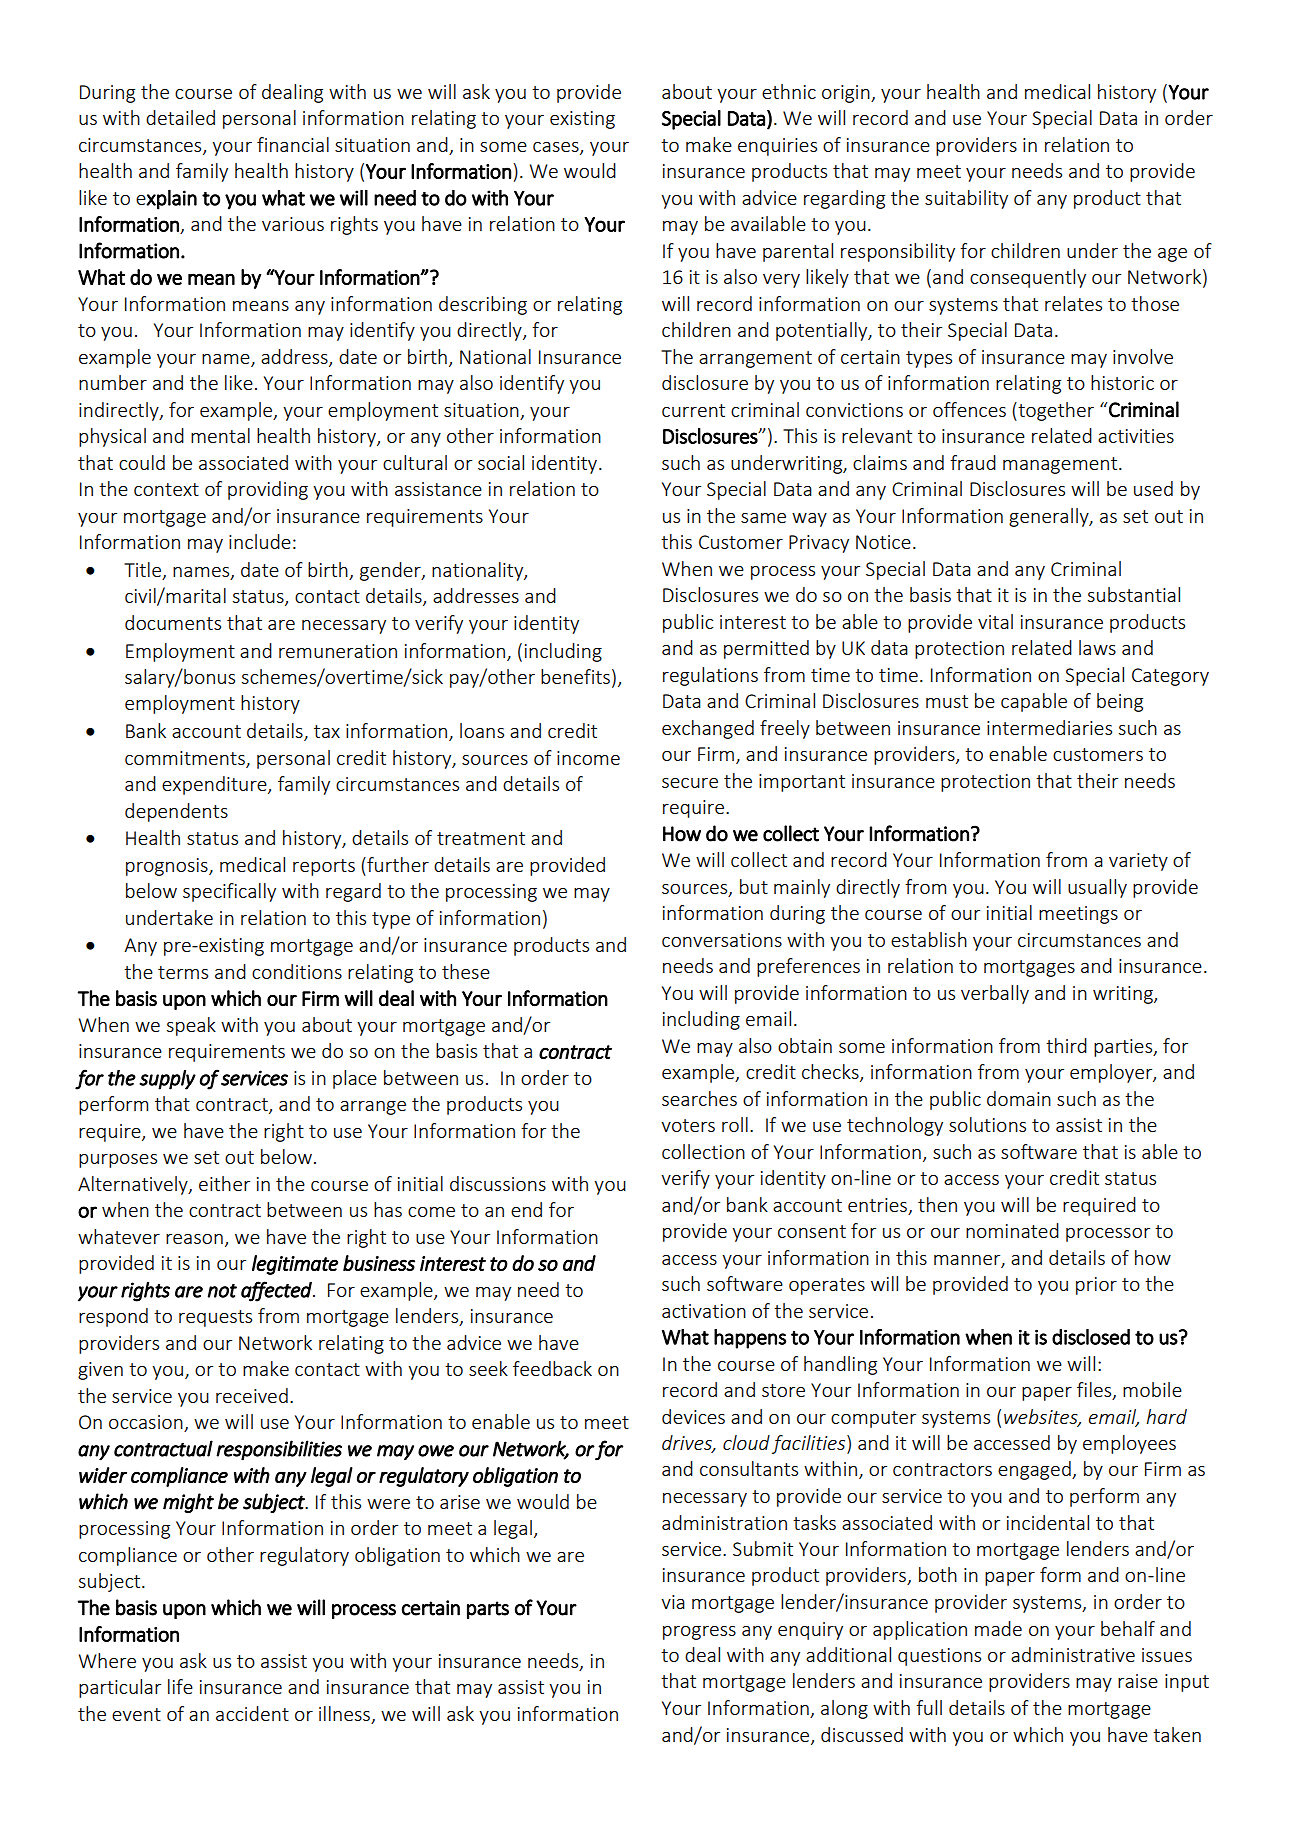 The width and height of the screenshot is (1292, 1827). Describe the element at coordinates (252, 1713) in the screenshot. I see `accident` at that location.
